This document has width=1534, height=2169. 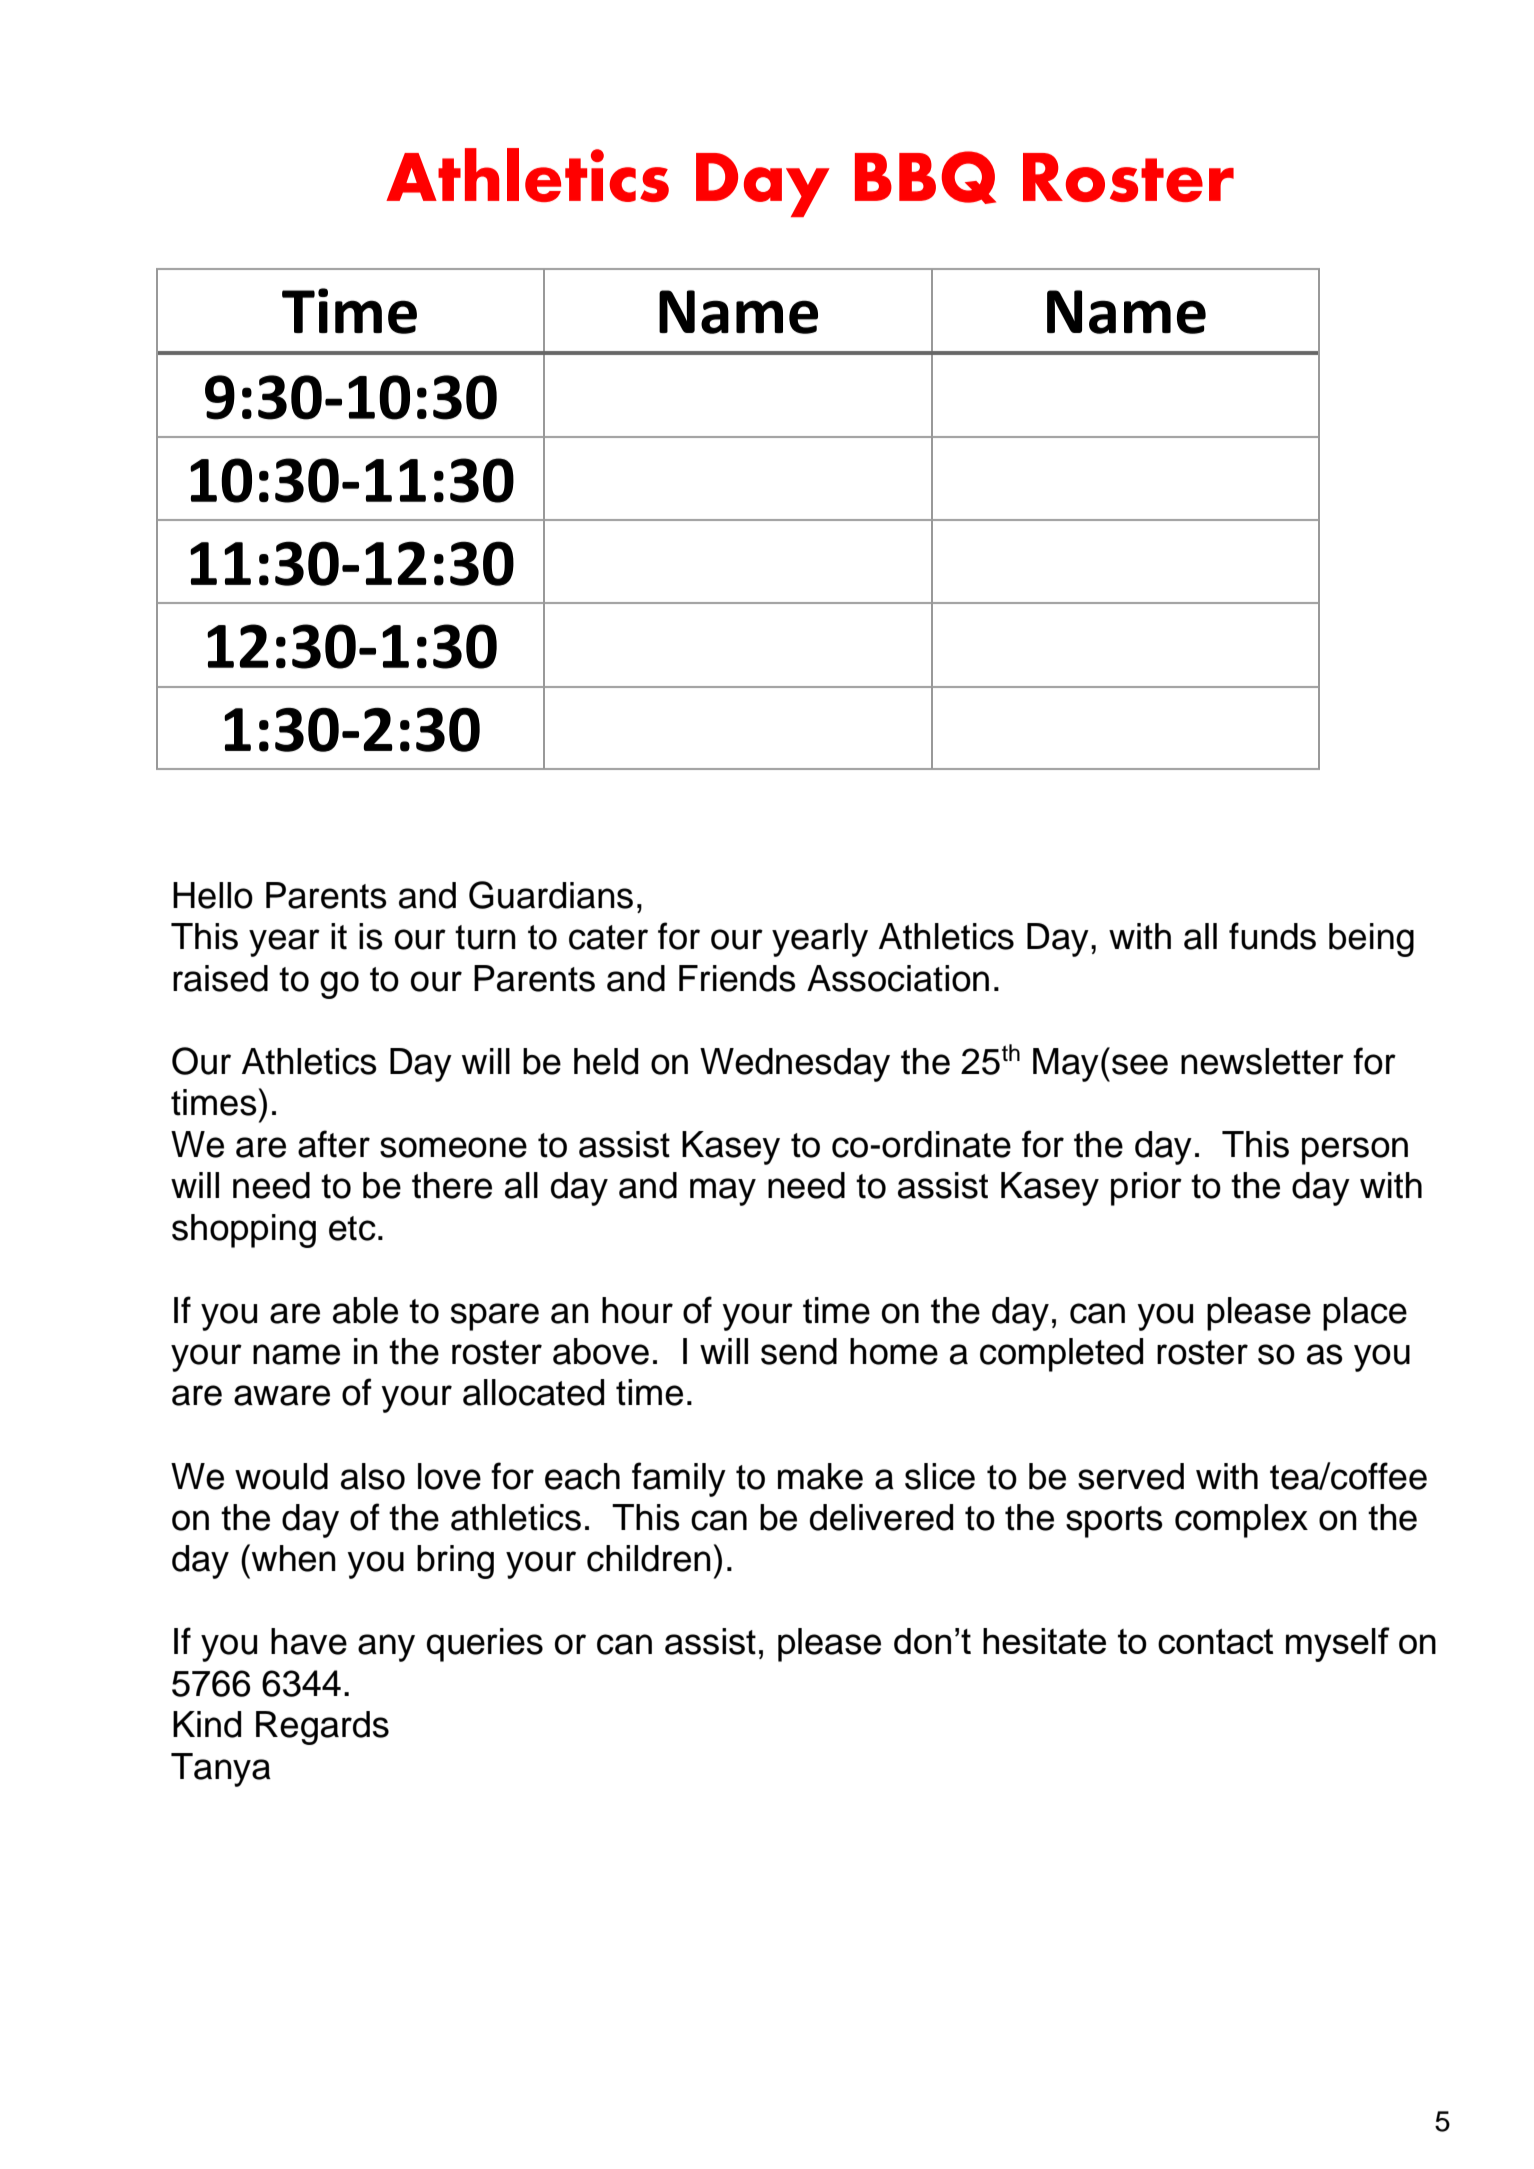 I want to click on Guardians, so click(x=551, y=895).
